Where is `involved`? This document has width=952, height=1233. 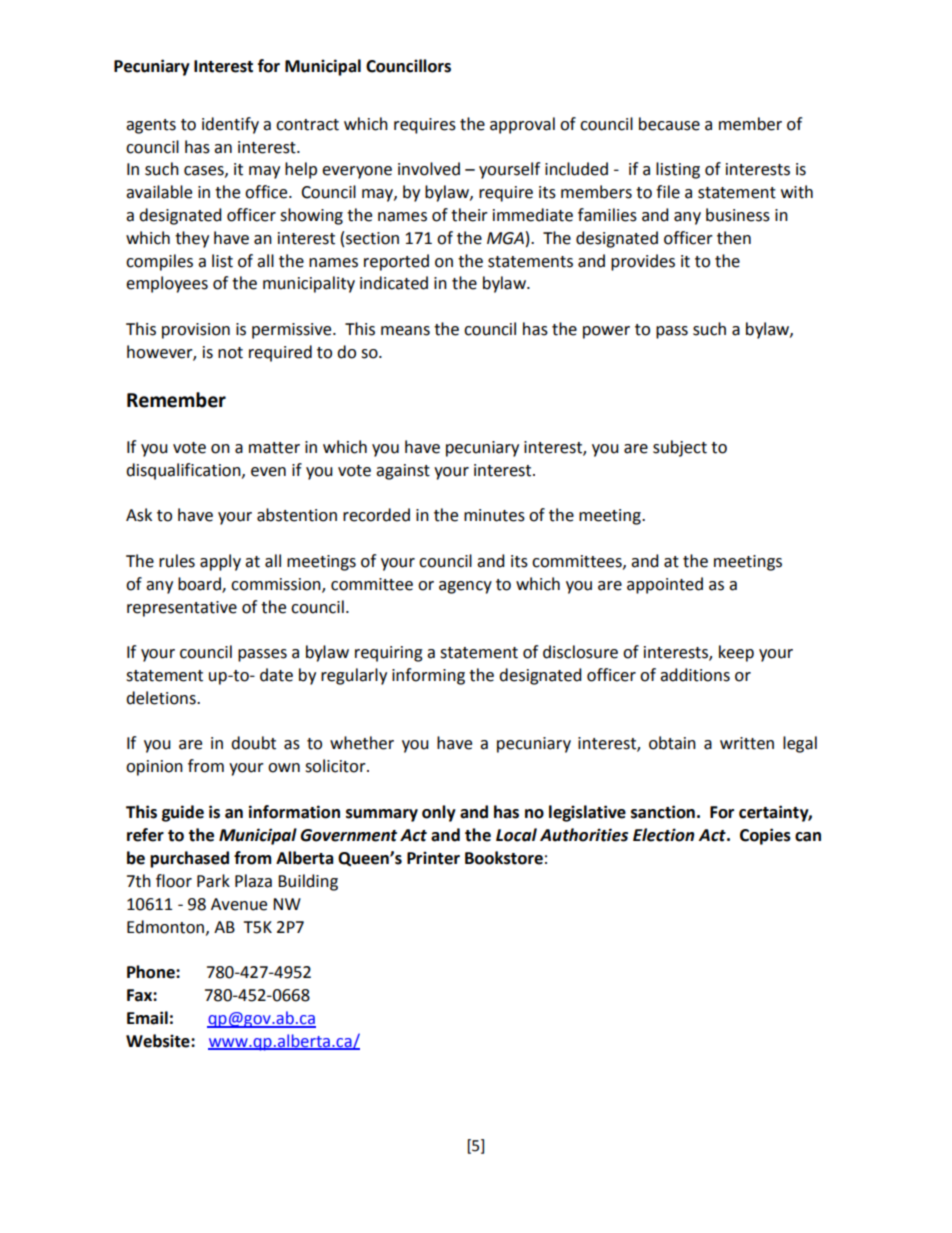 involved is located at coordinates (429, 169).
